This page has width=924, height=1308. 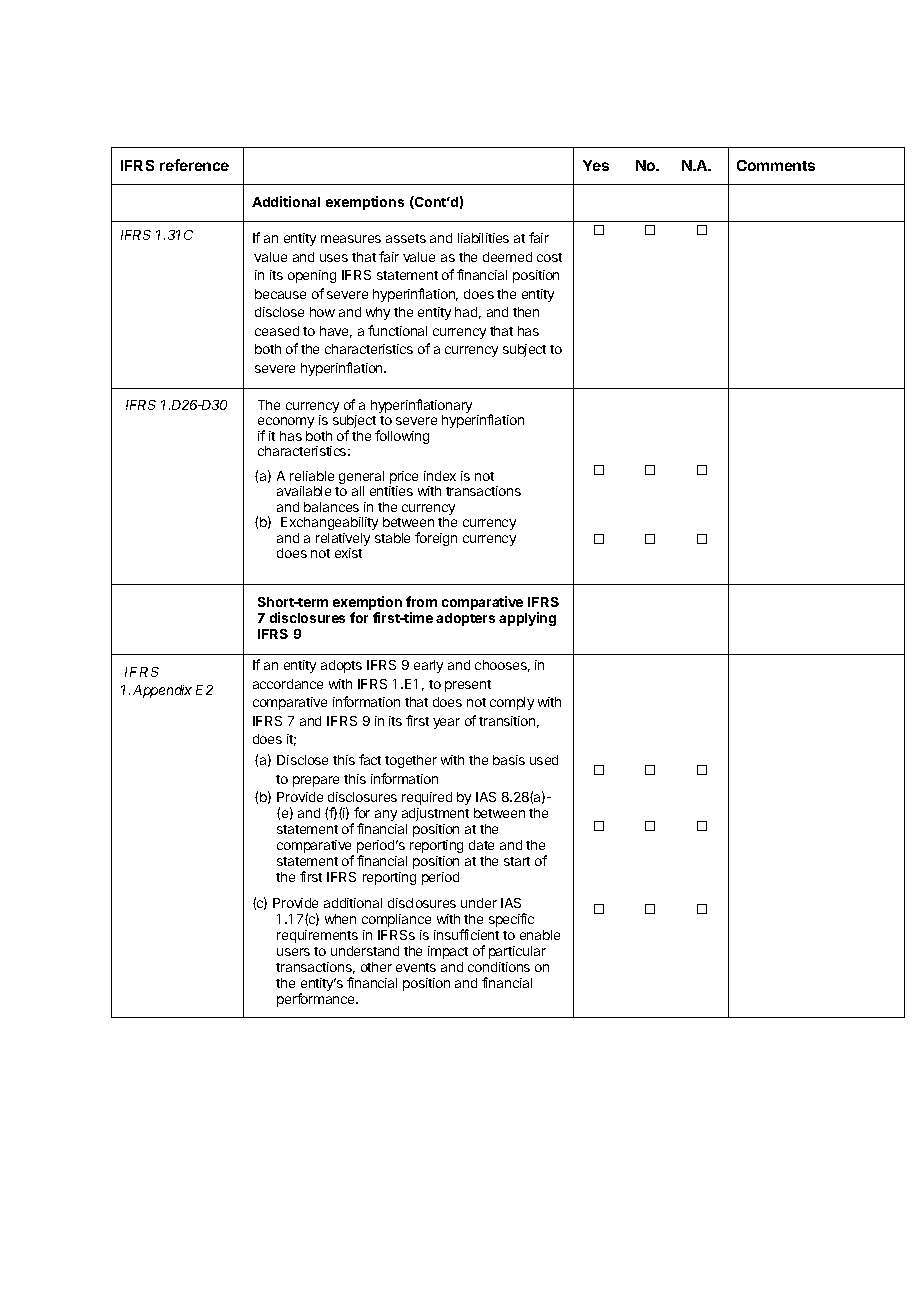 What do you see at coordinates (776, 165) in the page?
I see `Comments` at bounding box center [776, 165].
